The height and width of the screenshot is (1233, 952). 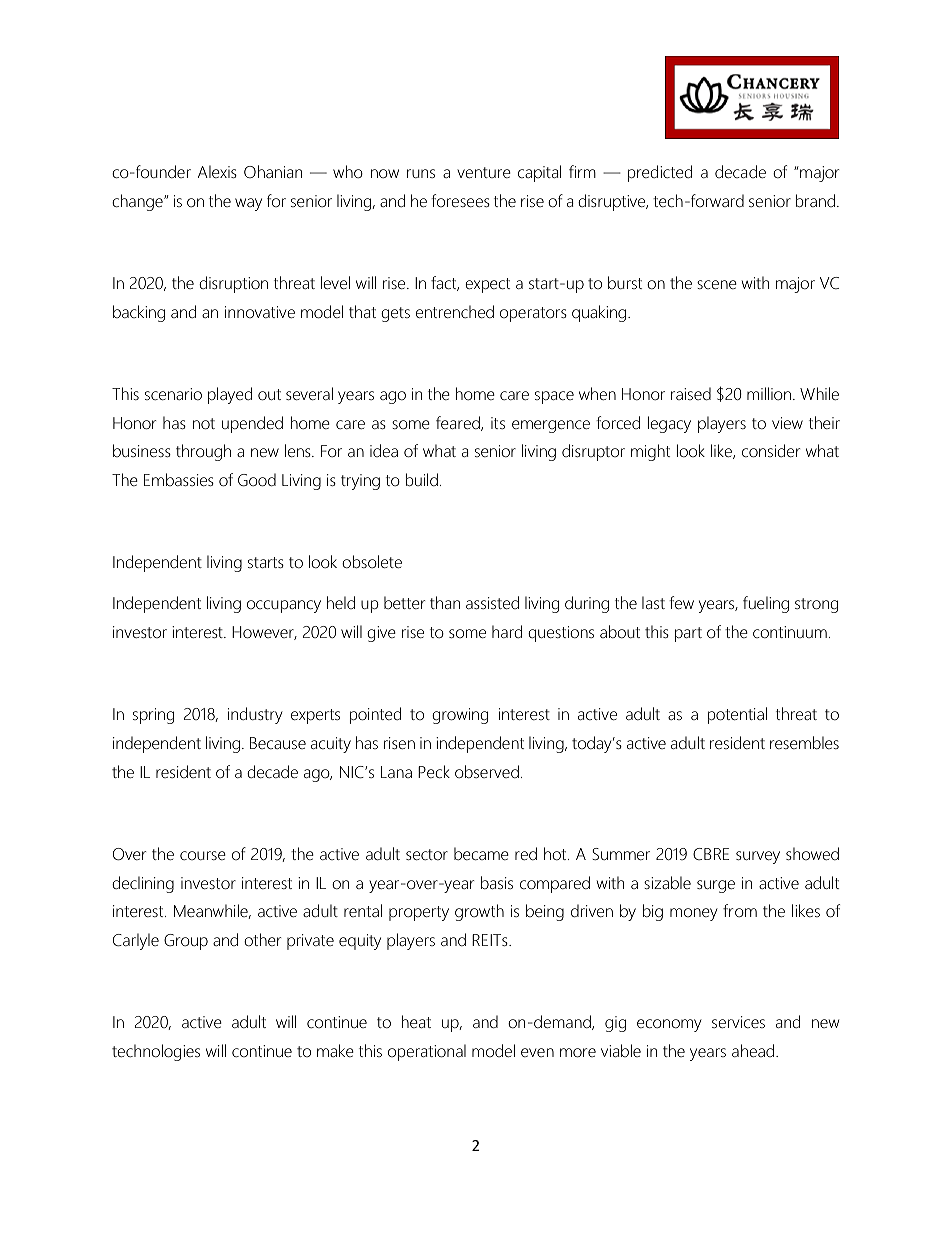 I want to click on foresees, so click(x=460, y=200).
